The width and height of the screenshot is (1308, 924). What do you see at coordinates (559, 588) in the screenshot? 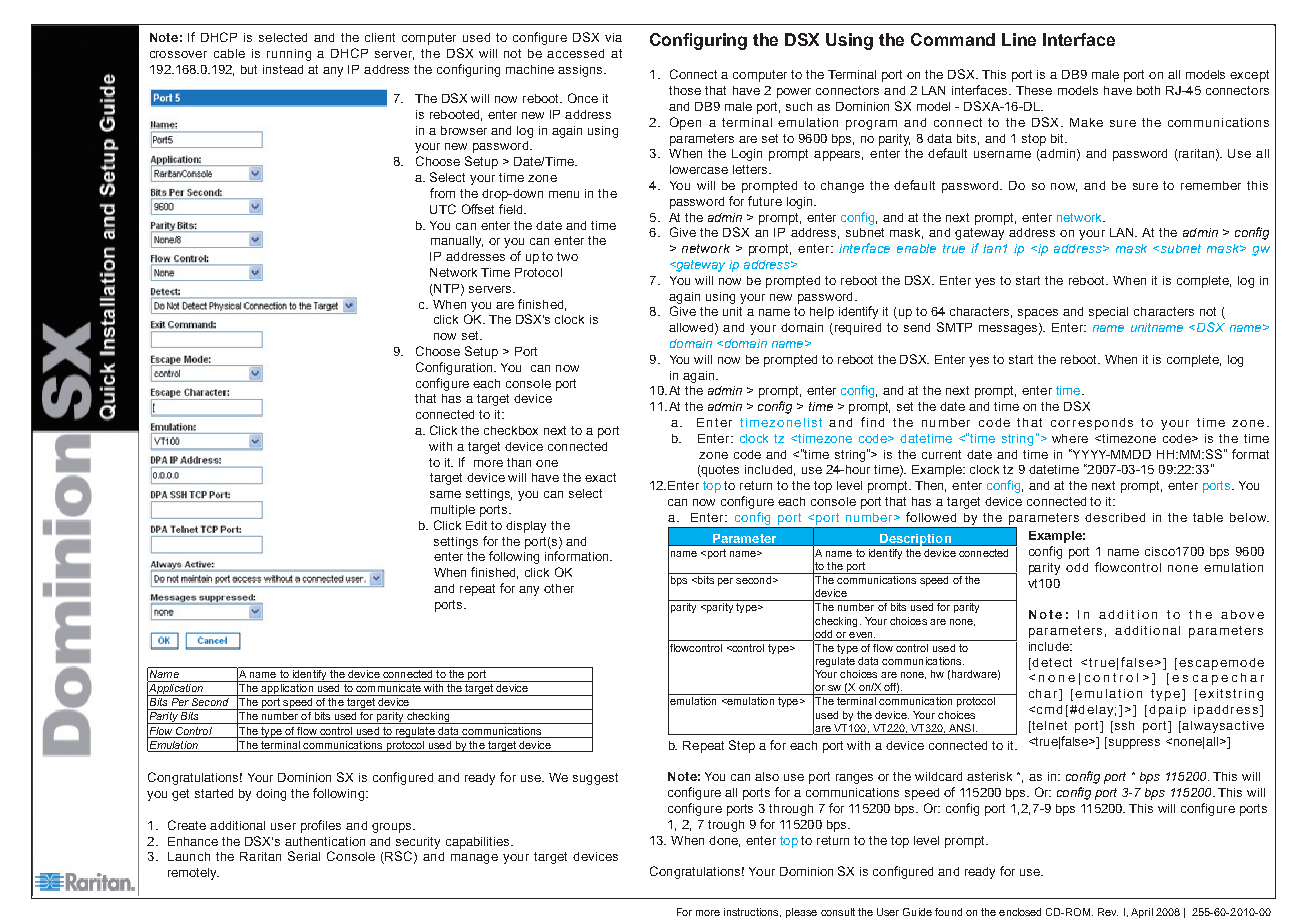
I see `other` at bounding box center [559, 588].
